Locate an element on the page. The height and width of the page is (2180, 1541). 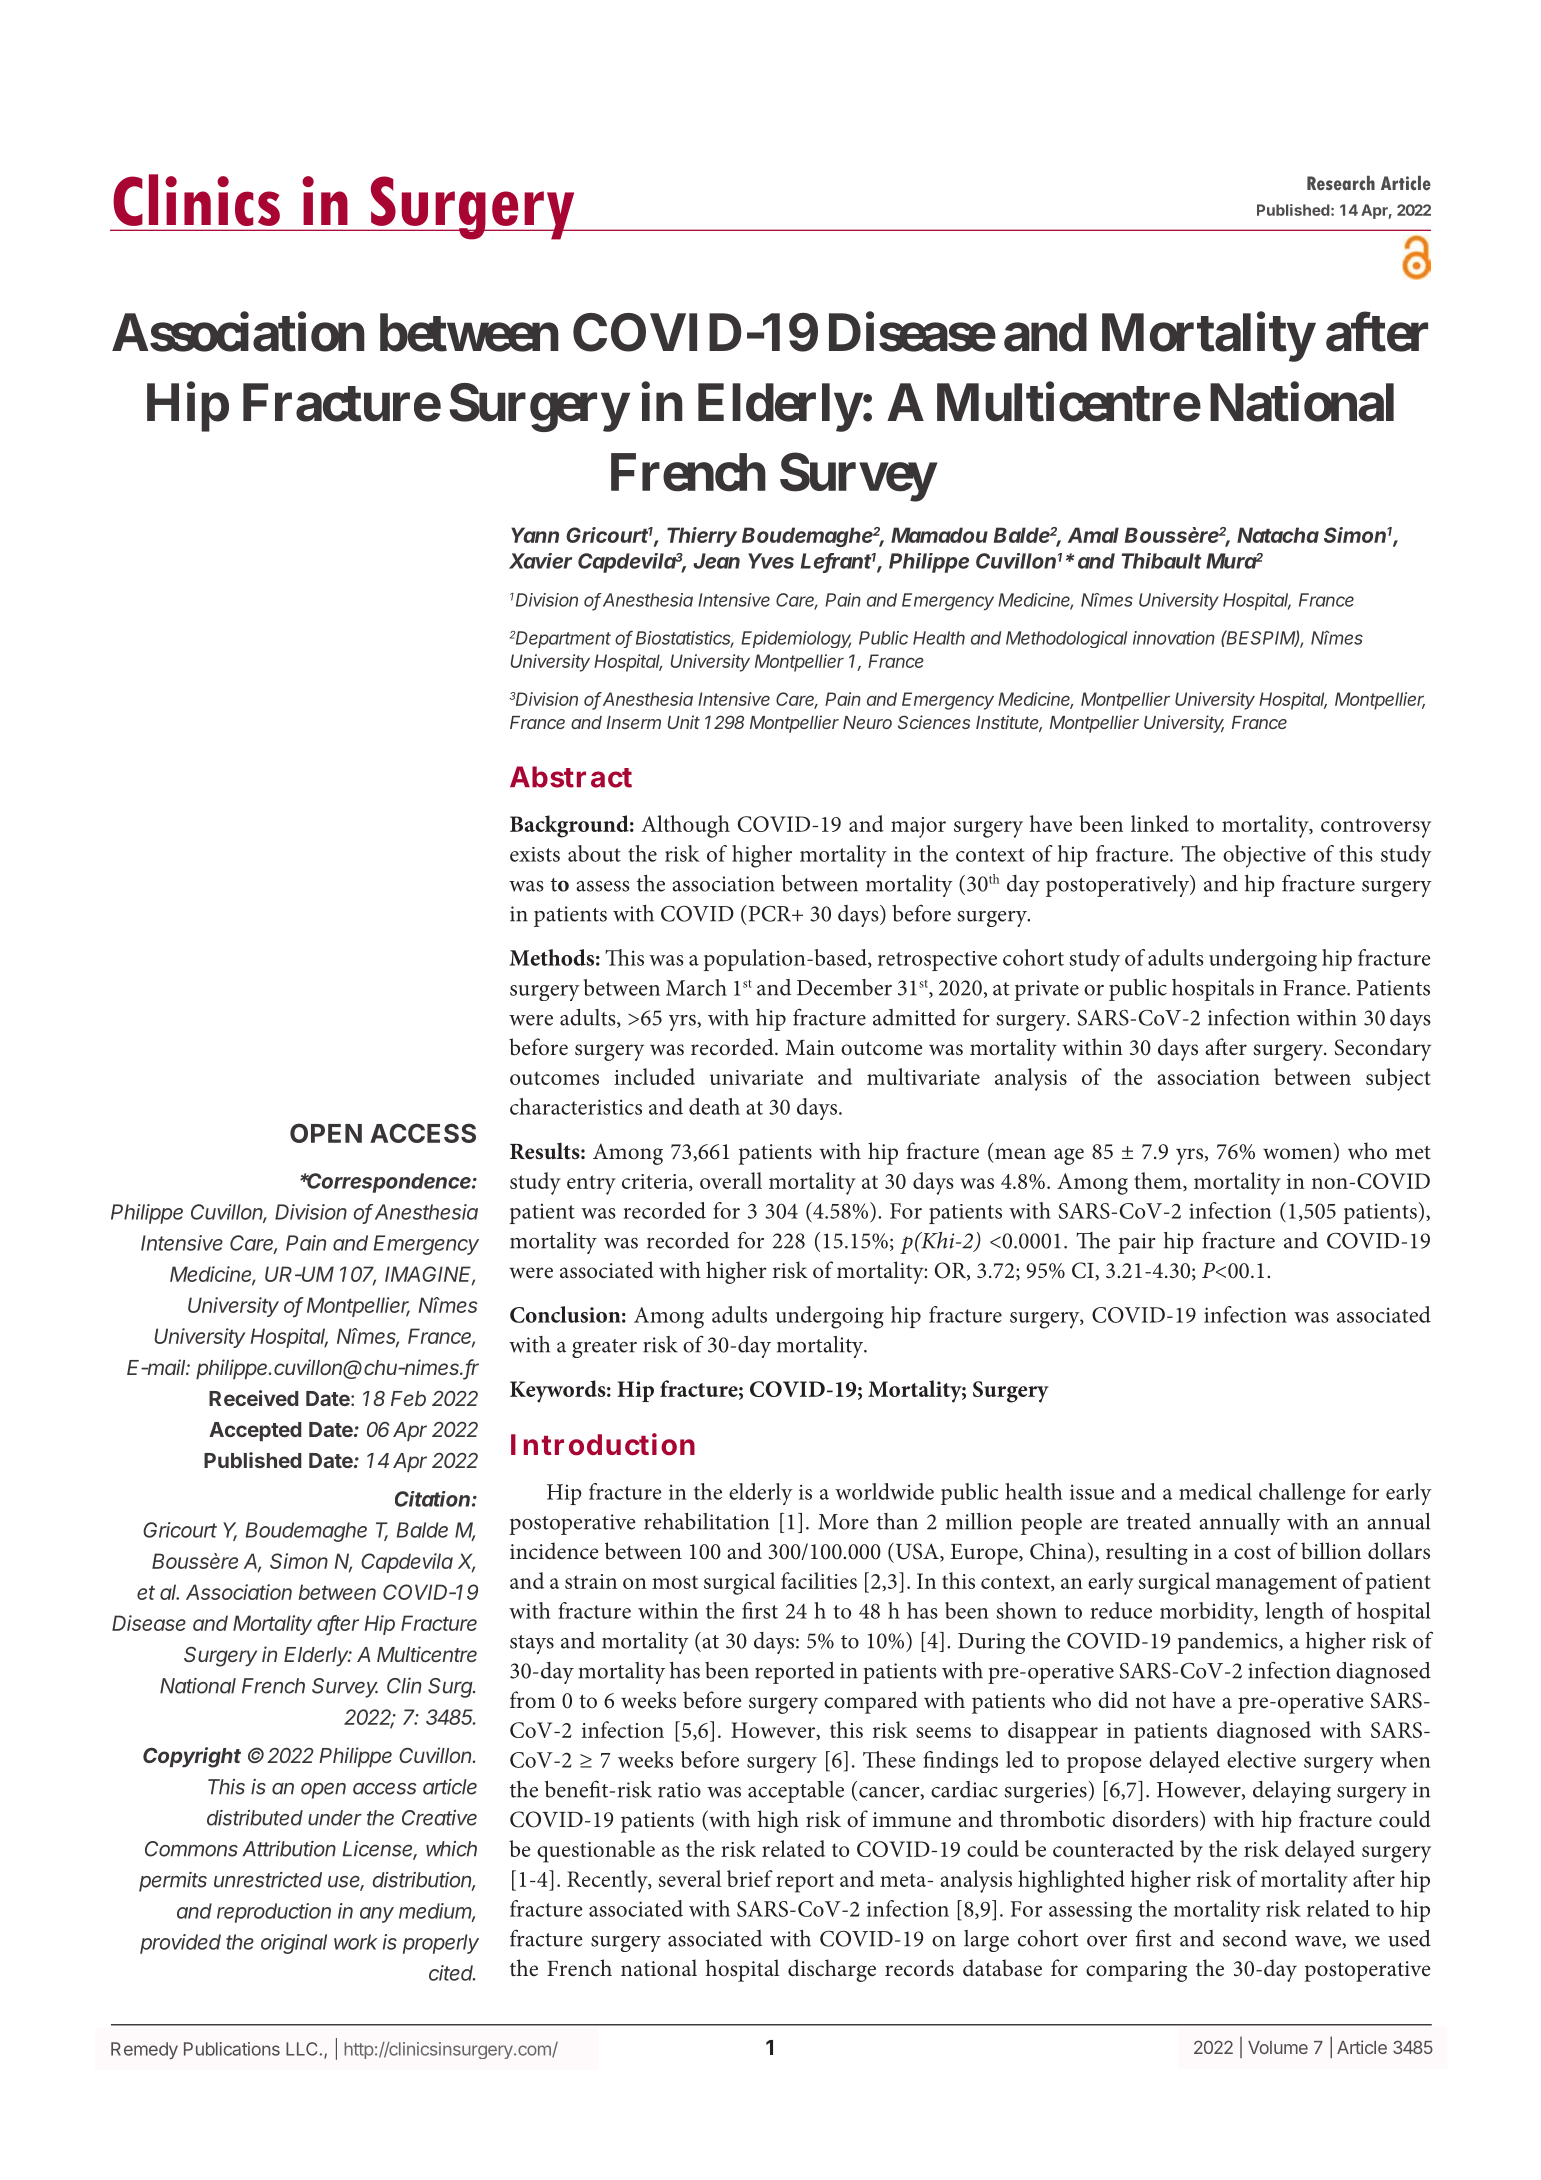
Research is located at coordinates (1341, 183).
